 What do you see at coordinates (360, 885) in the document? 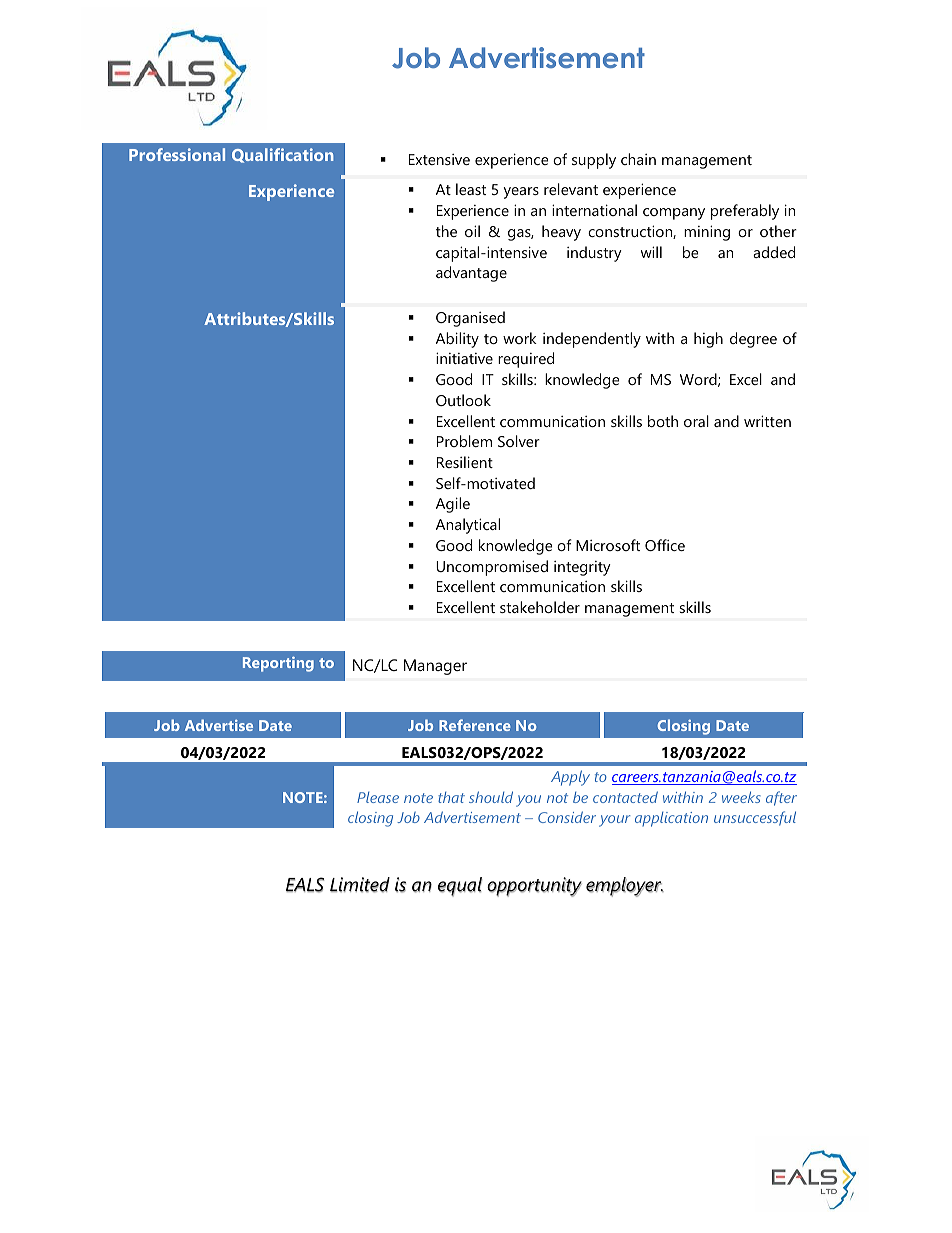
I see `Limited` at bounding box center [360, 885].
